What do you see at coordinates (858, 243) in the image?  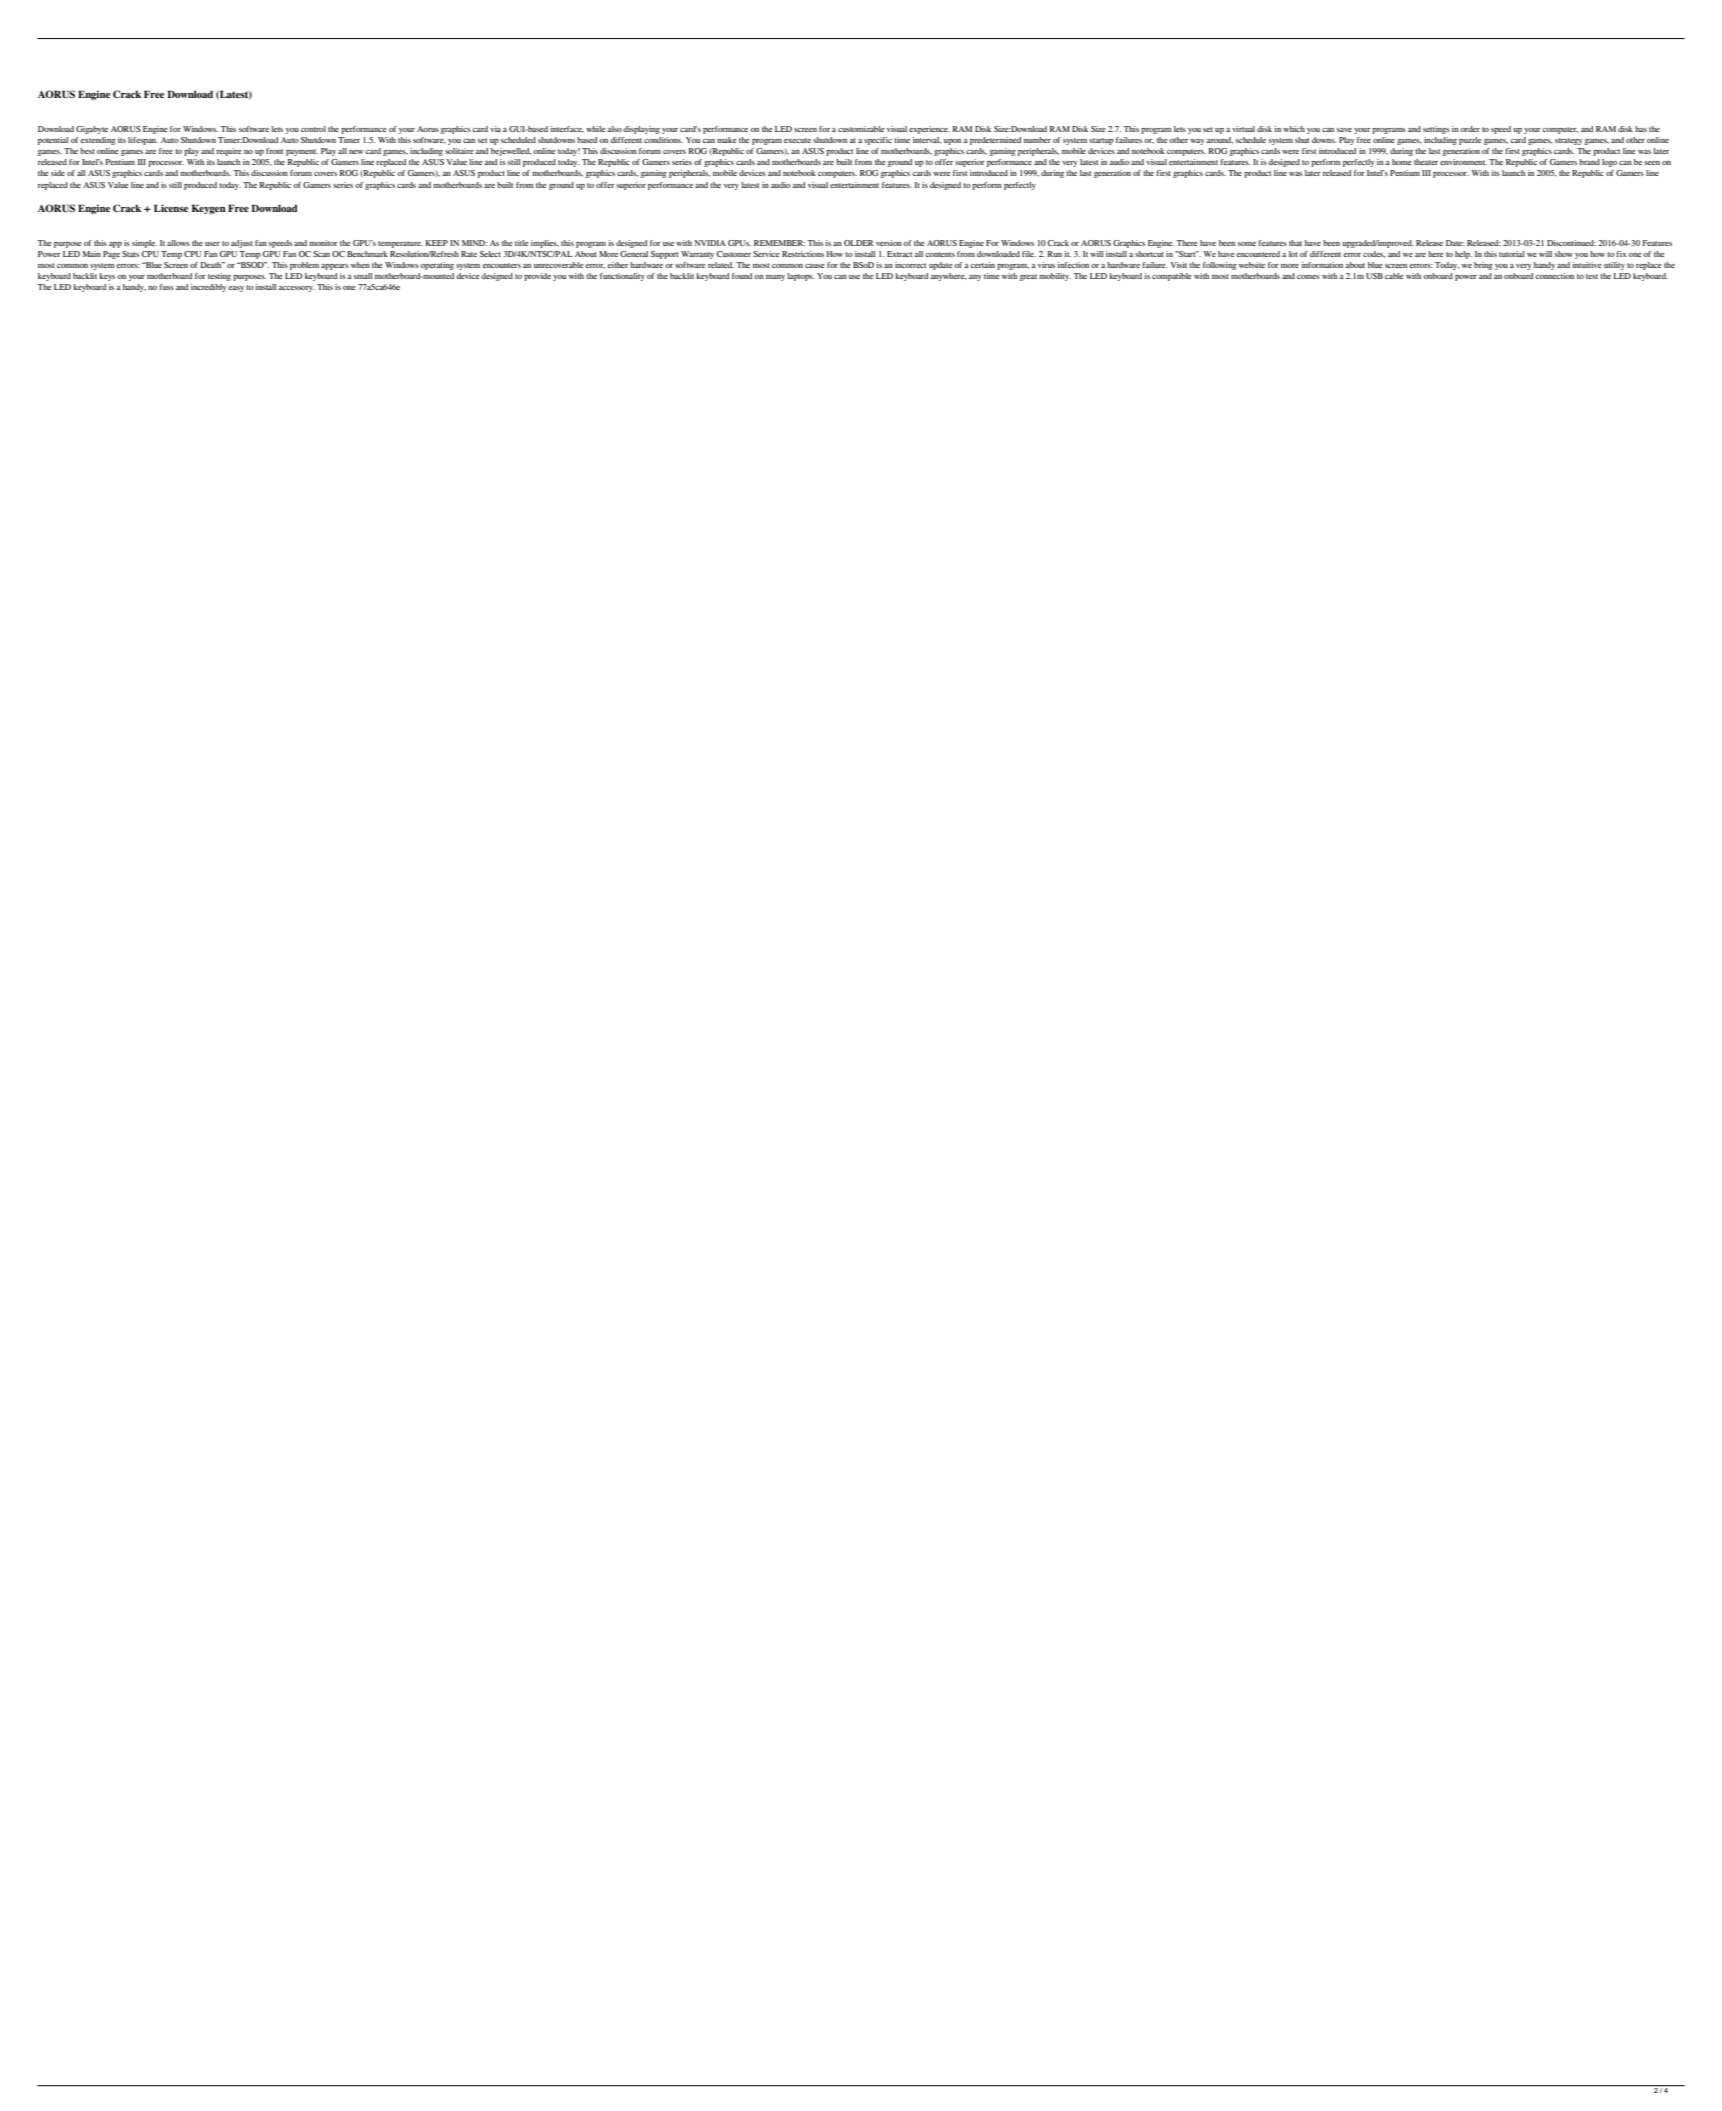 I see `OLDER` at bounding box center [858, 243].
